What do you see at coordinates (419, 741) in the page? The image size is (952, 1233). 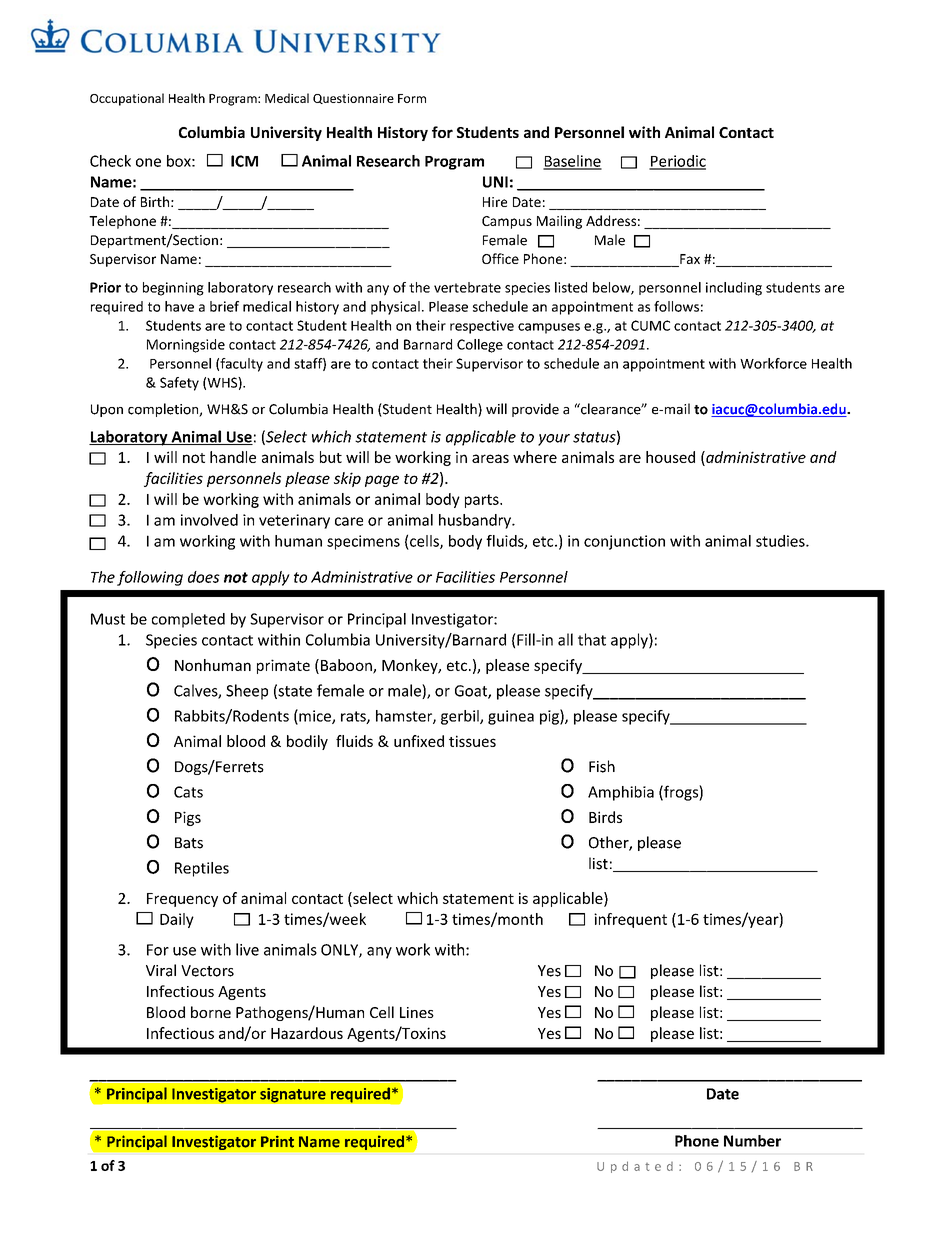 I see `unfixed` at bounding box center [419, 741].
